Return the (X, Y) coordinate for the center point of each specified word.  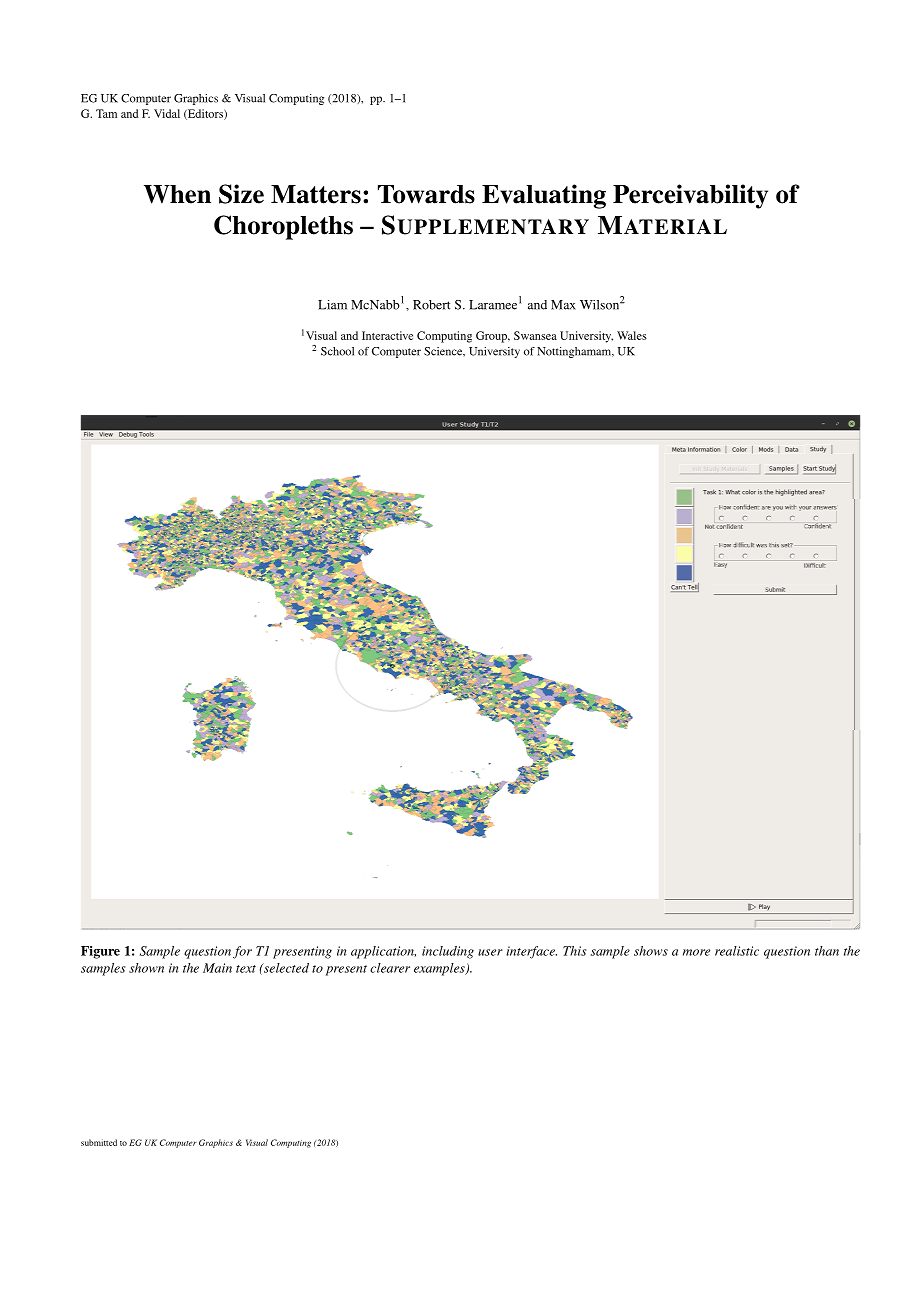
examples (440, 969)
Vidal (167, 113)
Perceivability (690, 196)
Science (444, 351)
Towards (426, 194)
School (337, 351)
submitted (99, 1142)
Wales (632, 335)
